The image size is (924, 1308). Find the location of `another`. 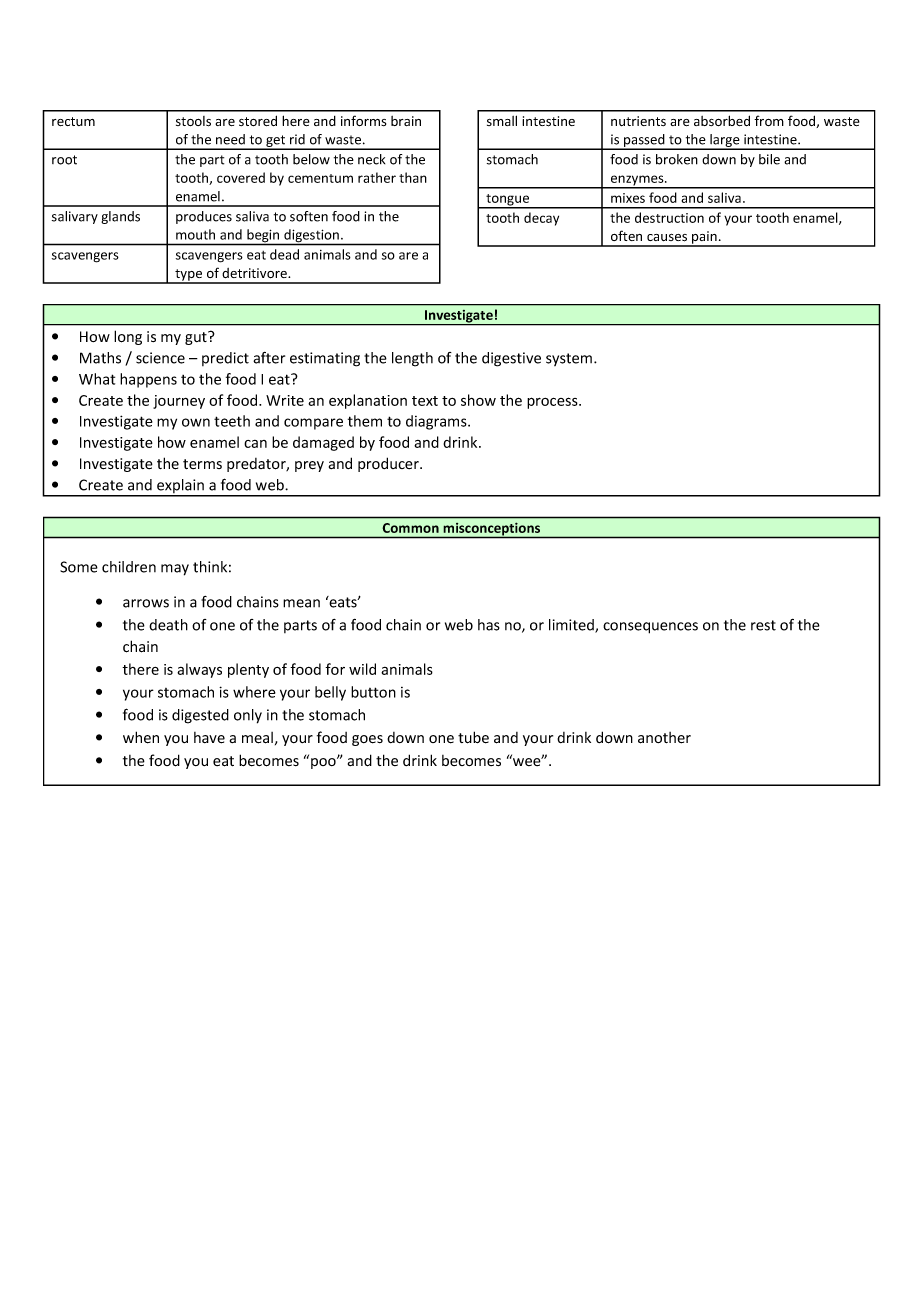

another is located at coordinates (664, 738).
